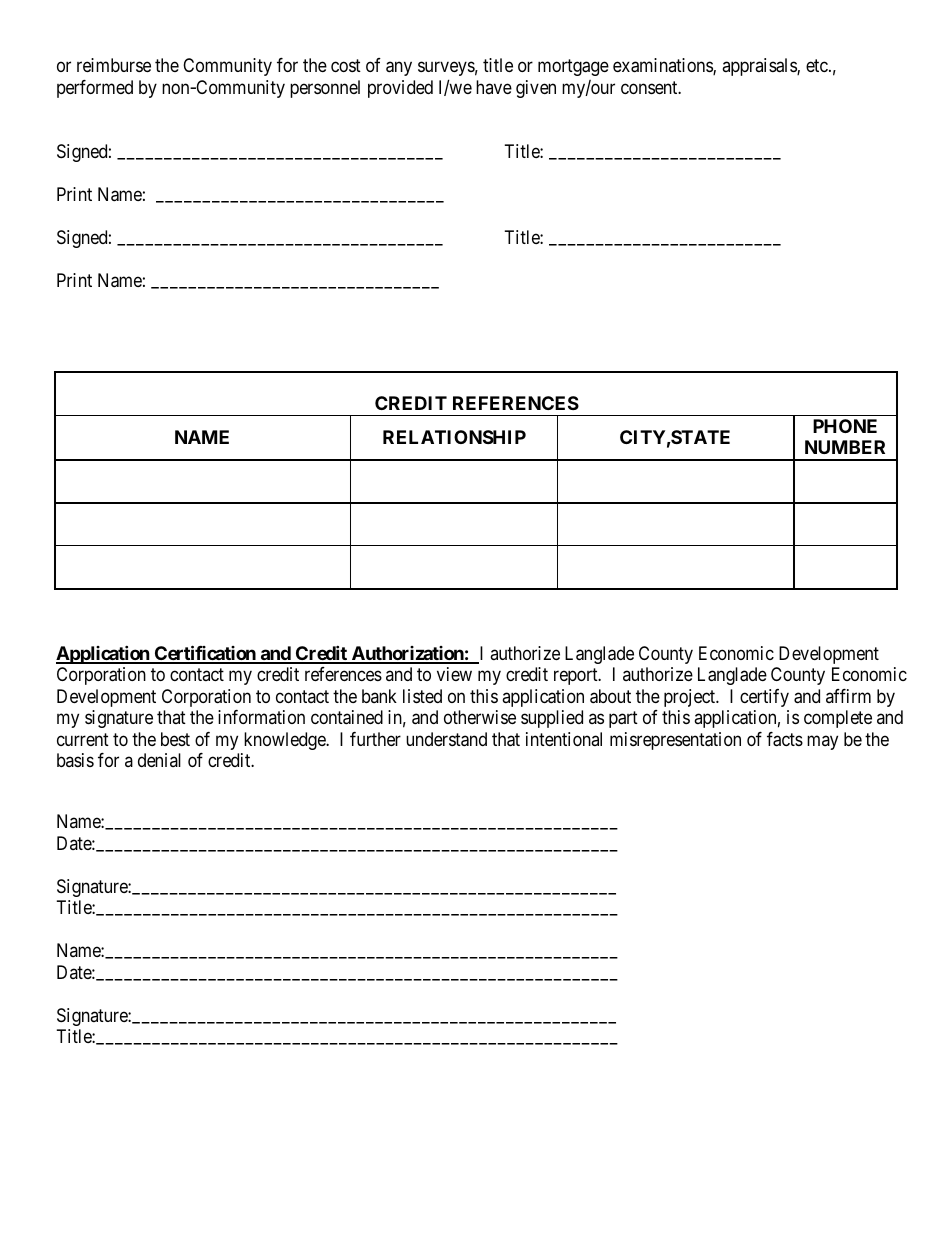  What do you see at coordinates (205, 654) in the image?
I see `Certification` at bounding box center [205, 654].
